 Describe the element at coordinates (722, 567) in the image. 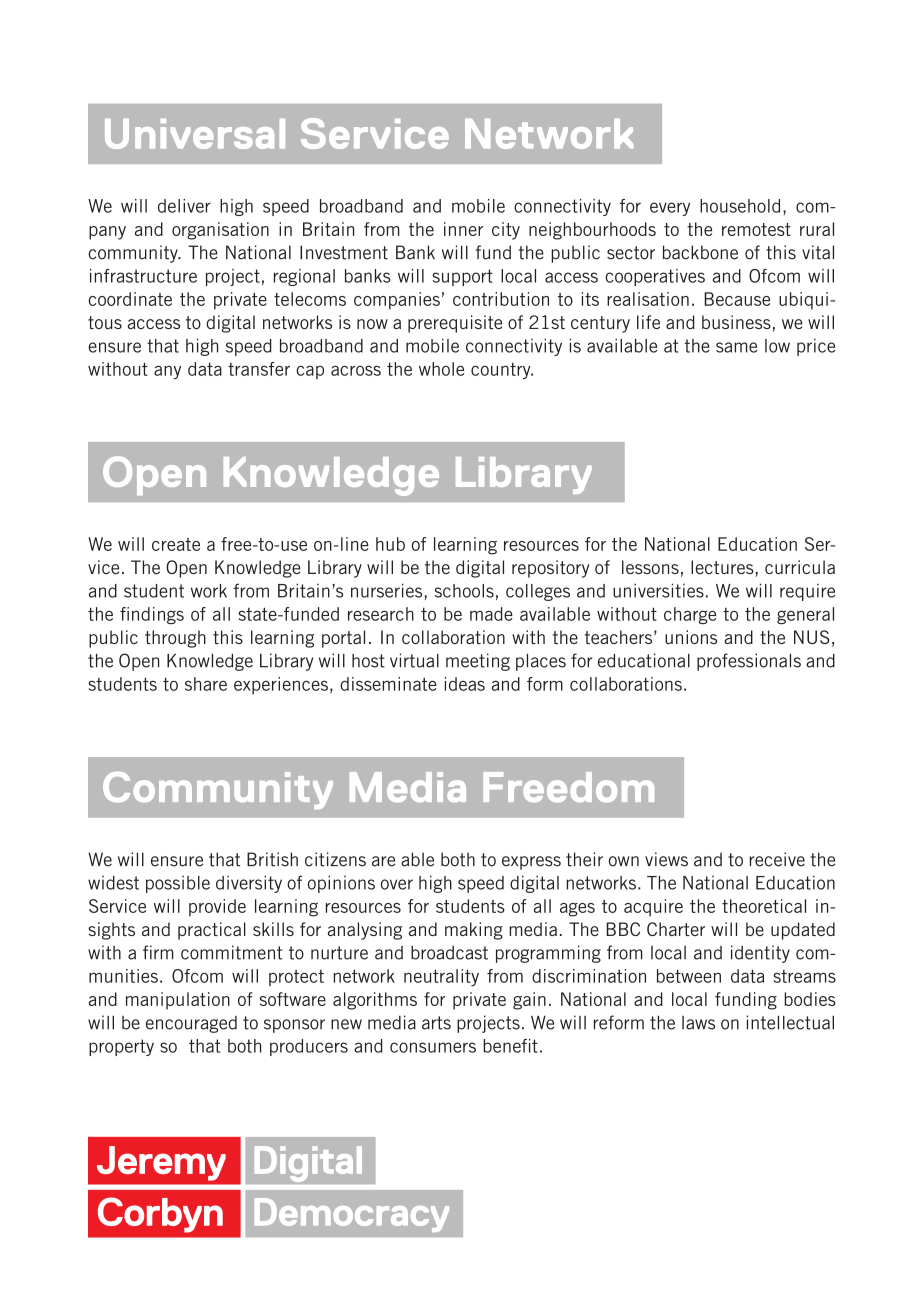

I see `lectures` at that location.
